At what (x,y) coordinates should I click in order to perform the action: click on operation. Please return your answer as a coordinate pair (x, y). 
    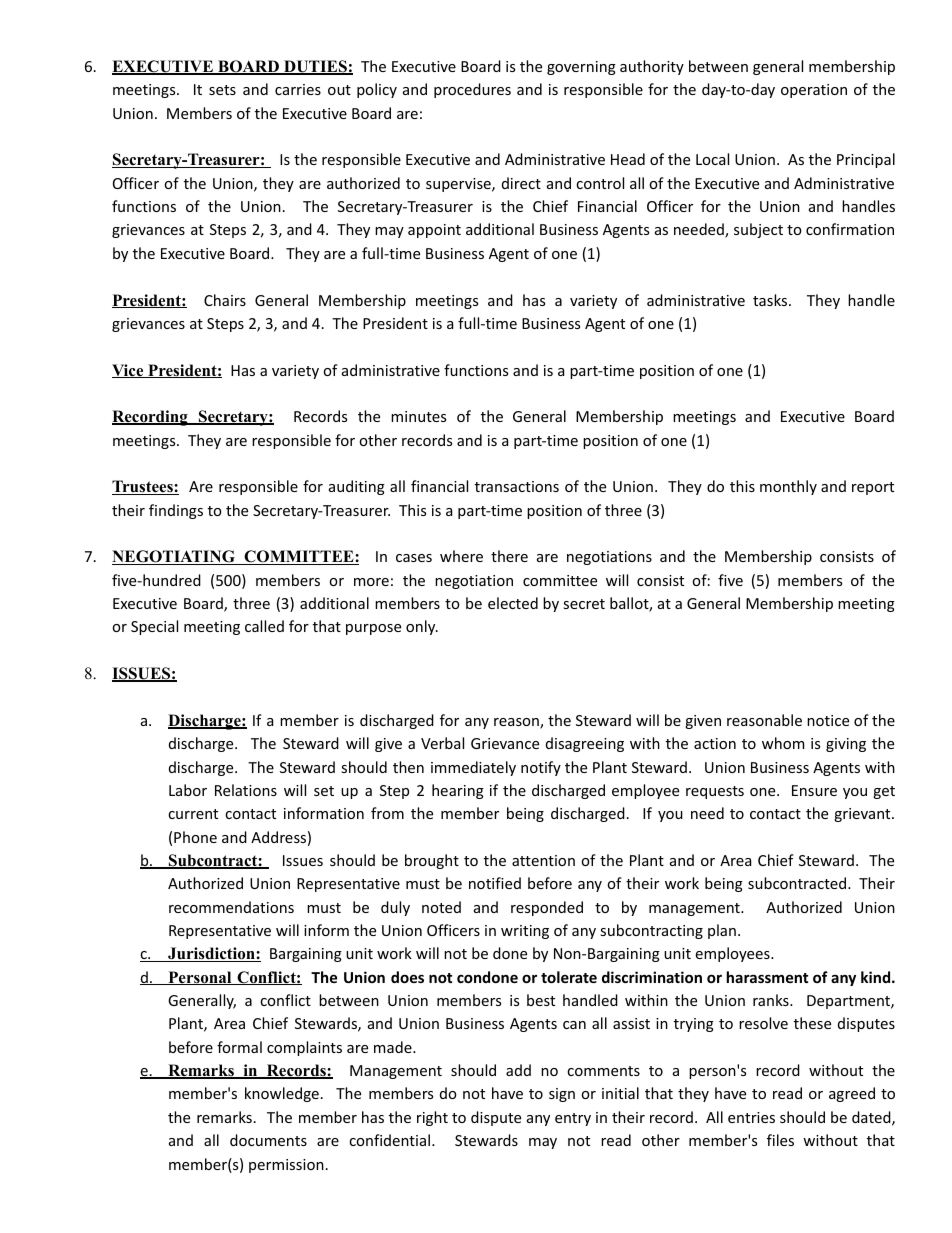
    Looking at the image, I should click on (814, 91).
